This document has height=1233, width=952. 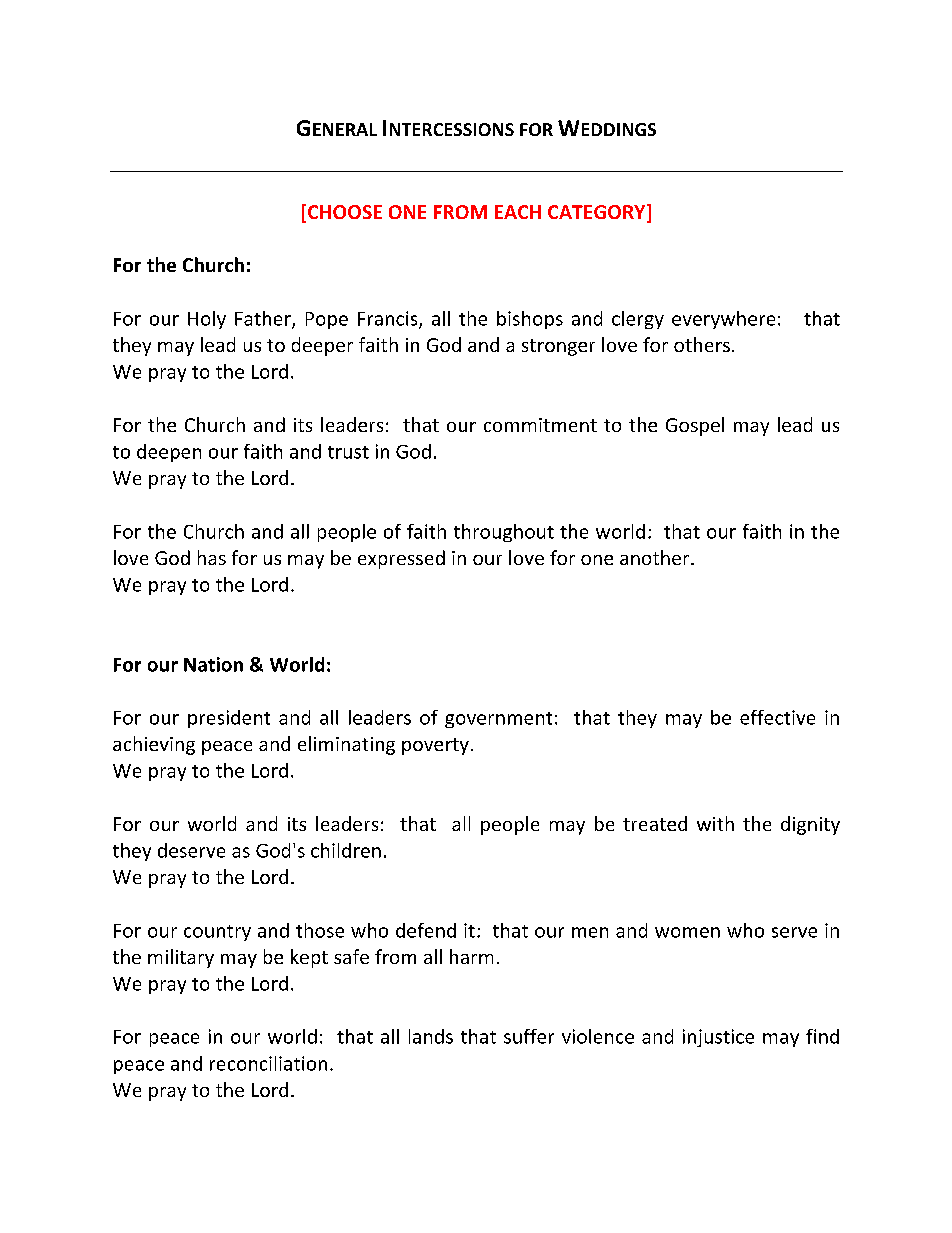 I want to click on with, so click(x=715, y=823).
